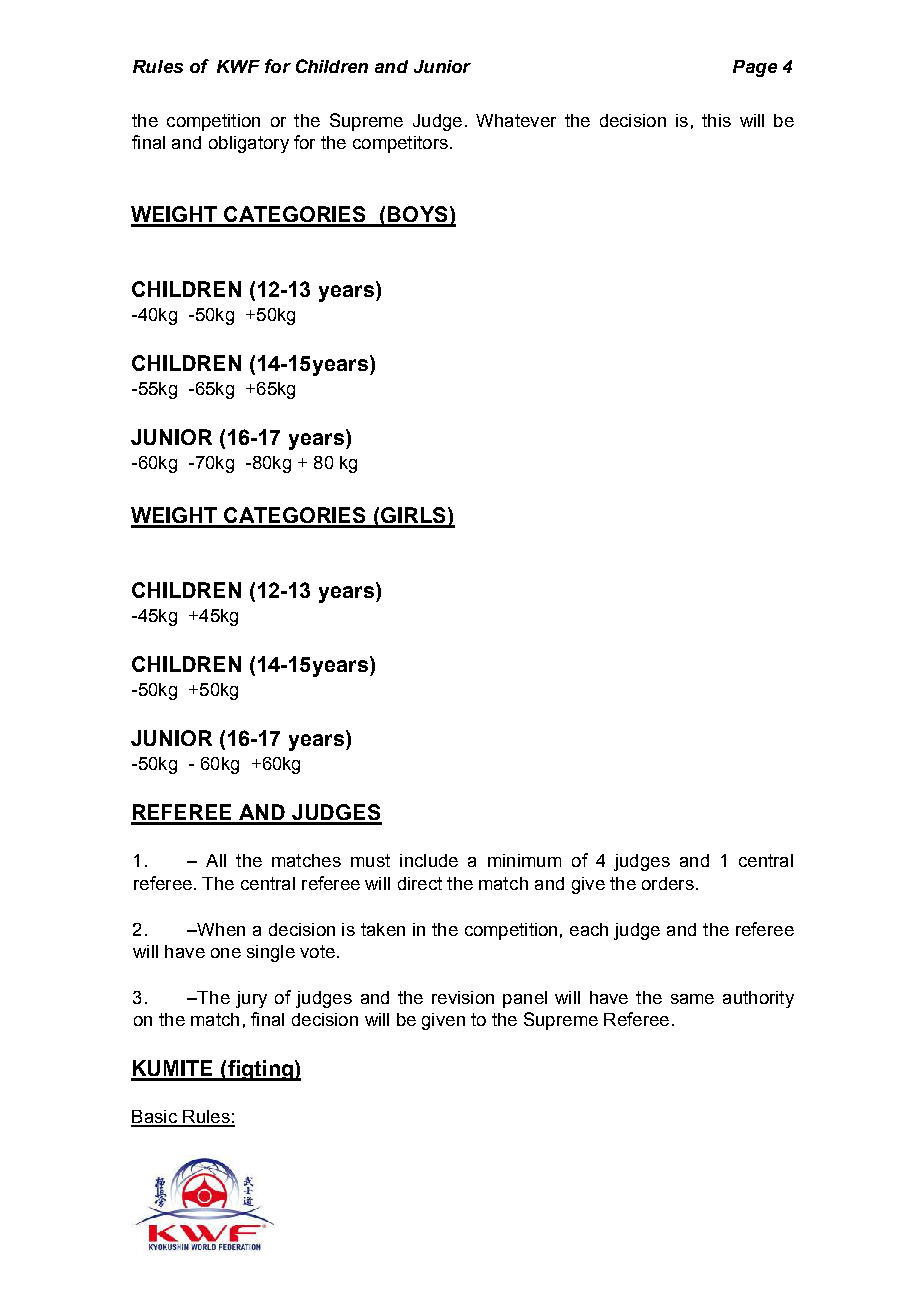 The height and width of the image is (1308, 924). What do you see at coordinates (524, 860) in the image?
I see `minimum` at bounding box center [524, 860].
